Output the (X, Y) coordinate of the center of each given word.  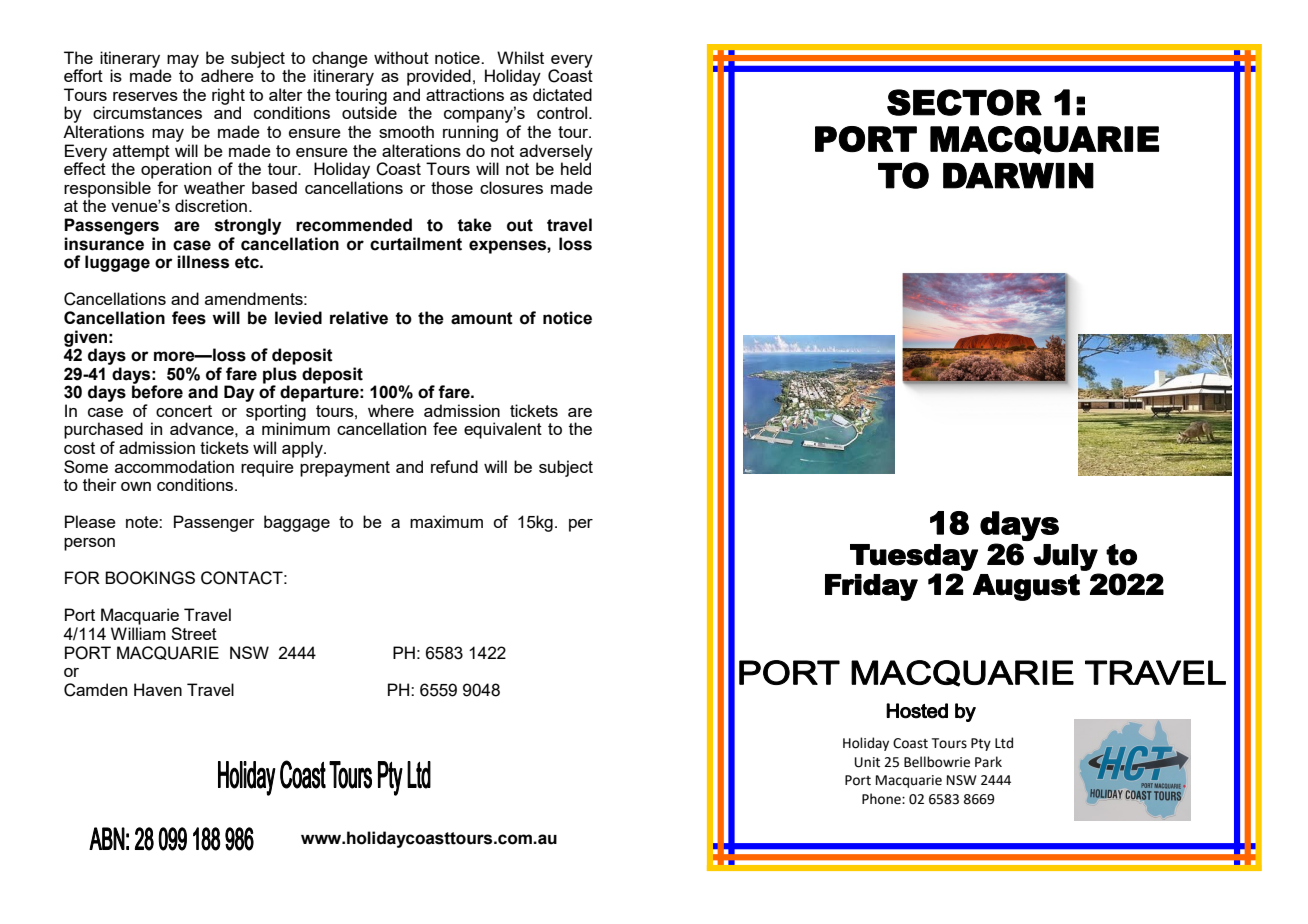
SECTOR (964, 102)
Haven (158, 689)
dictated (562, 94)
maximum (446, 521)
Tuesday (914, 557)
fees (189, 318)
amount (482, 318)
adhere (227, 75)
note (143, 522)
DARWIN (1018, 176)
